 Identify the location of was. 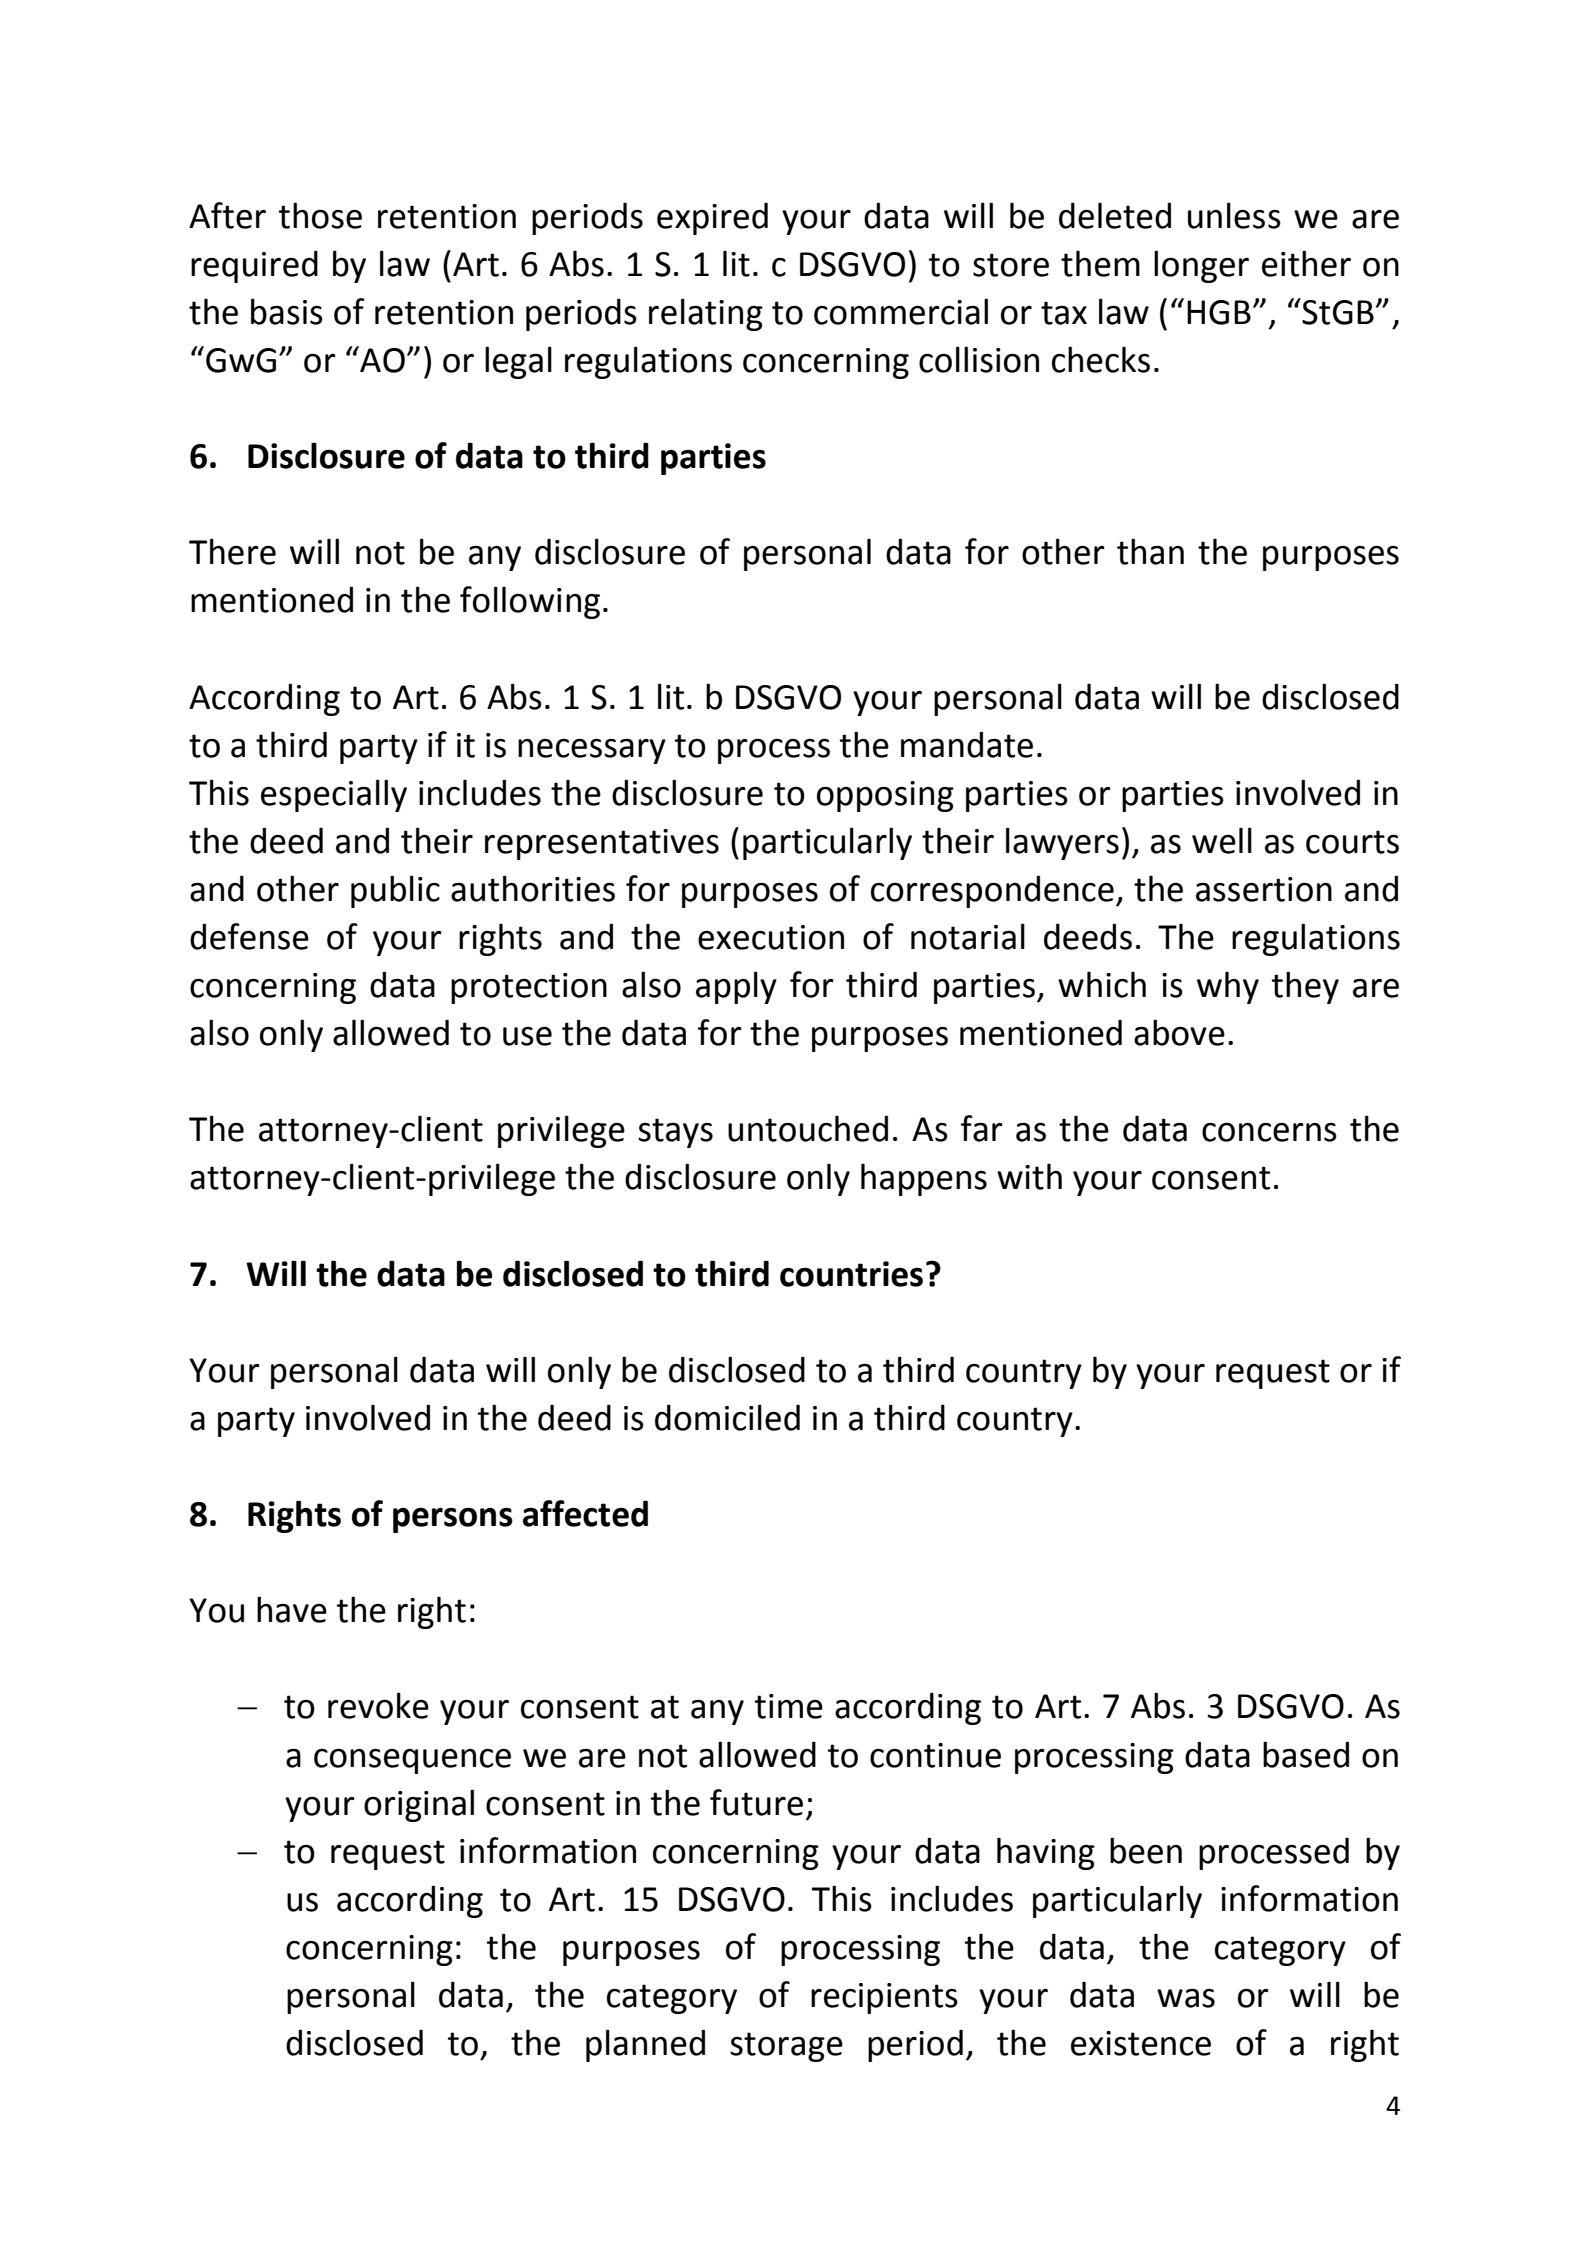
(1186, 1998).
